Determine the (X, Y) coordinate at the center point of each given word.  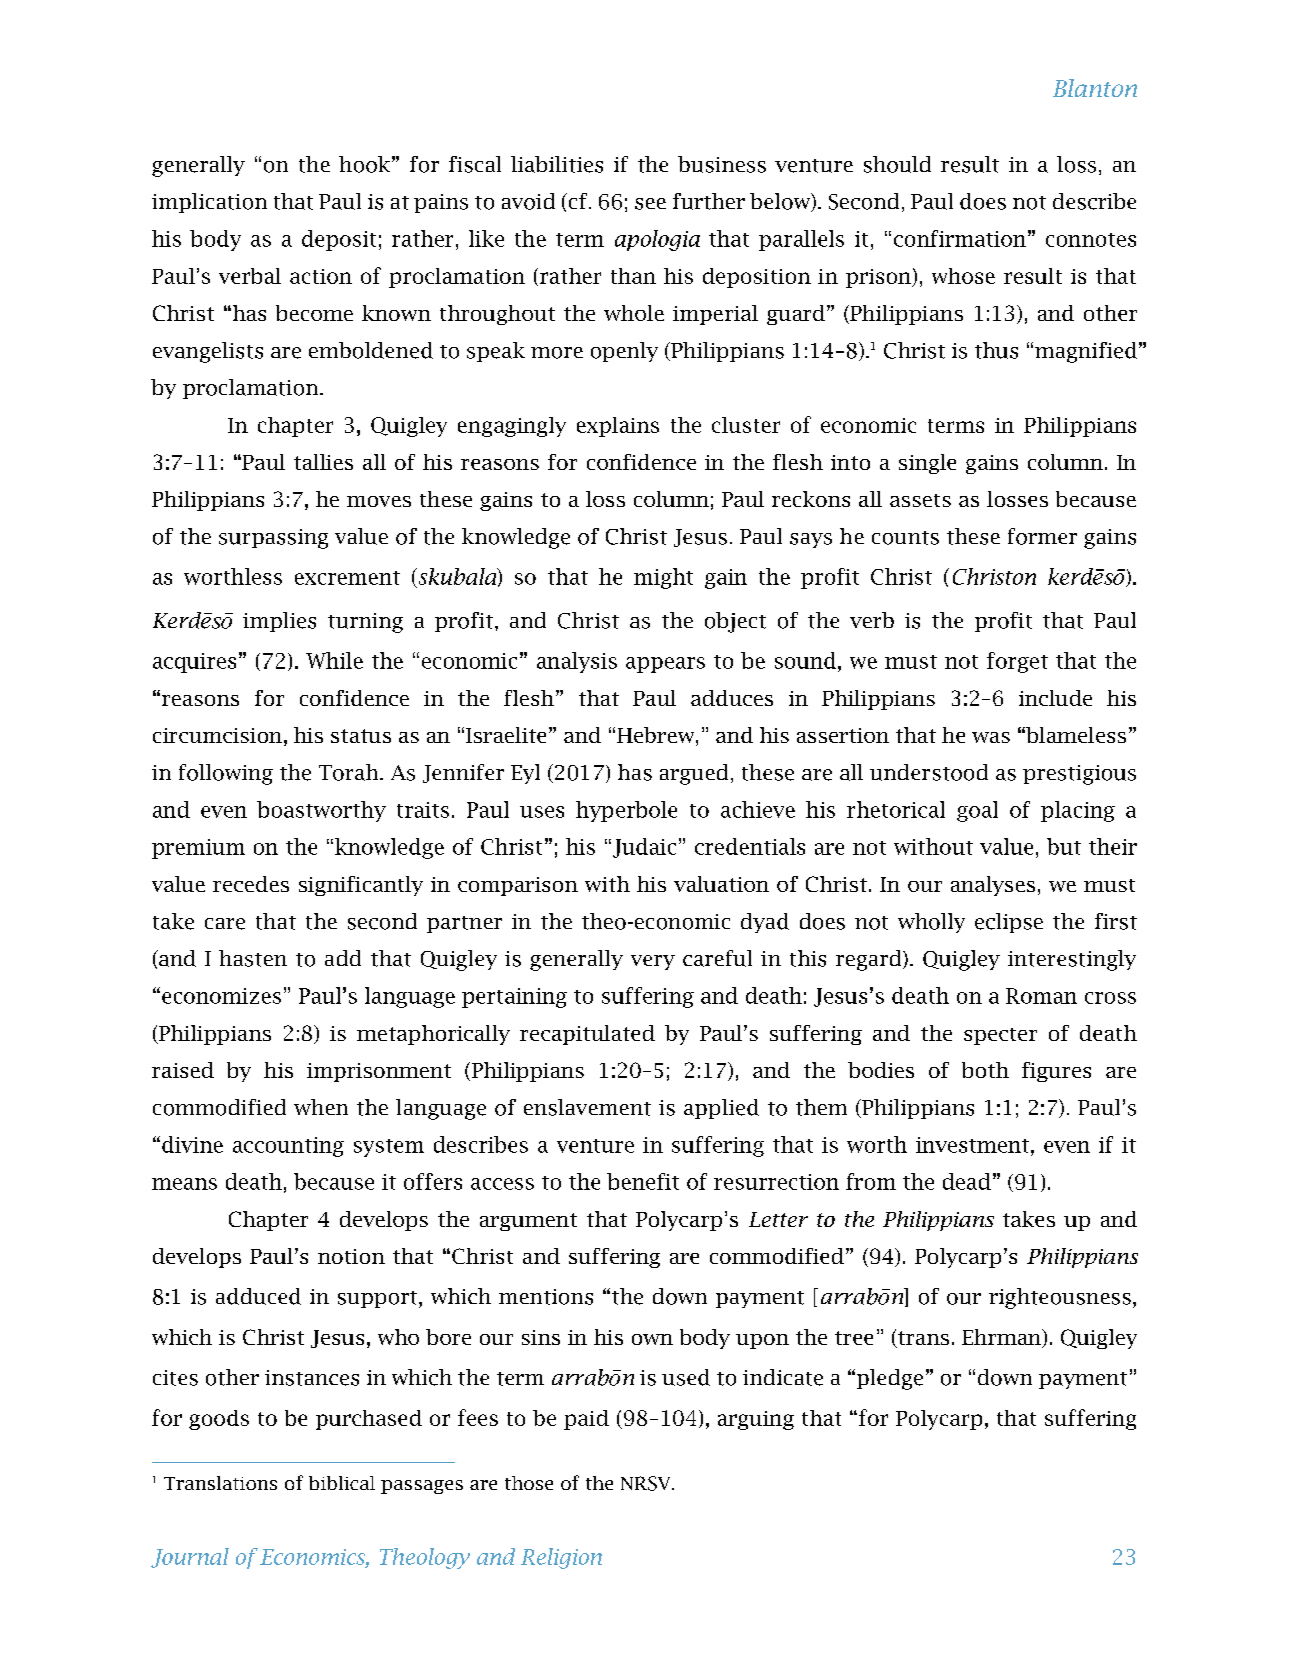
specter (1000, 1036)
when (321, 1107)
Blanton (1095, 88)
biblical (342, 1483)
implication (209, 203)
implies (279, 622)
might (663, 578)
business (722, 164)
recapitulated (587, 1035)
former (1042, 536)
